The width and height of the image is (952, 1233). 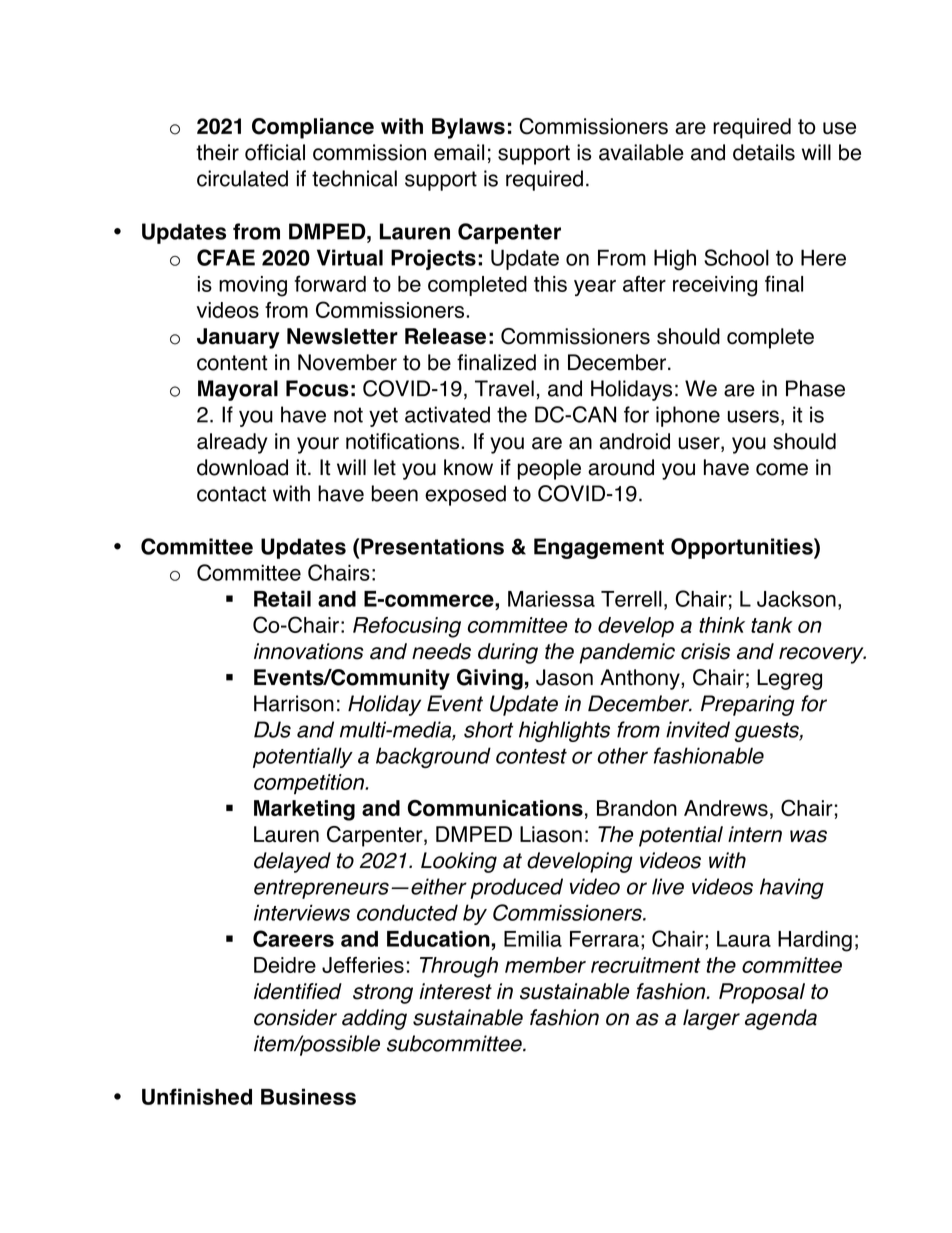 I want to click on contest, so click(x=531, y=756).
